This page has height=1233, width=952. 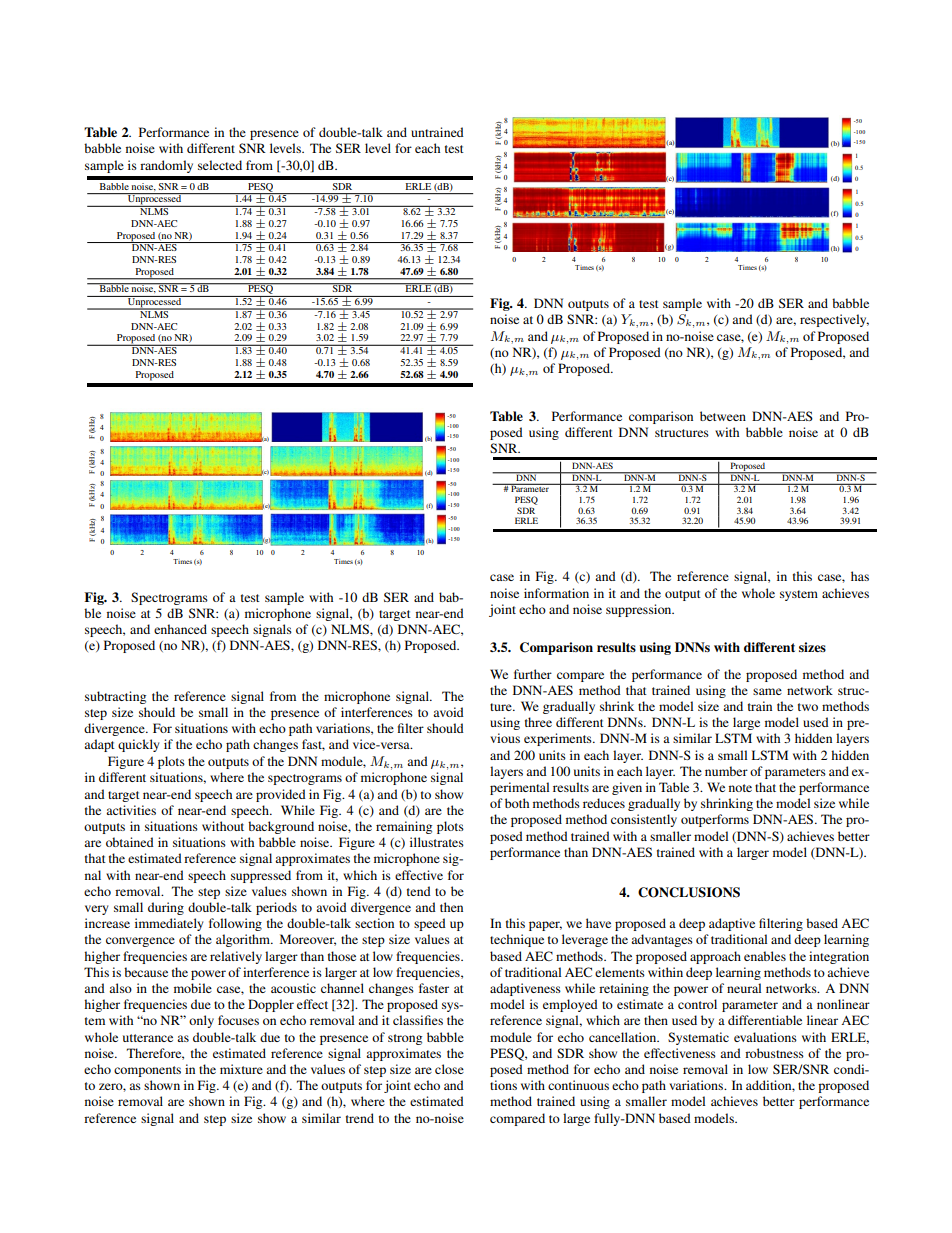 I want to click on between, so click(x=723, y=416).
